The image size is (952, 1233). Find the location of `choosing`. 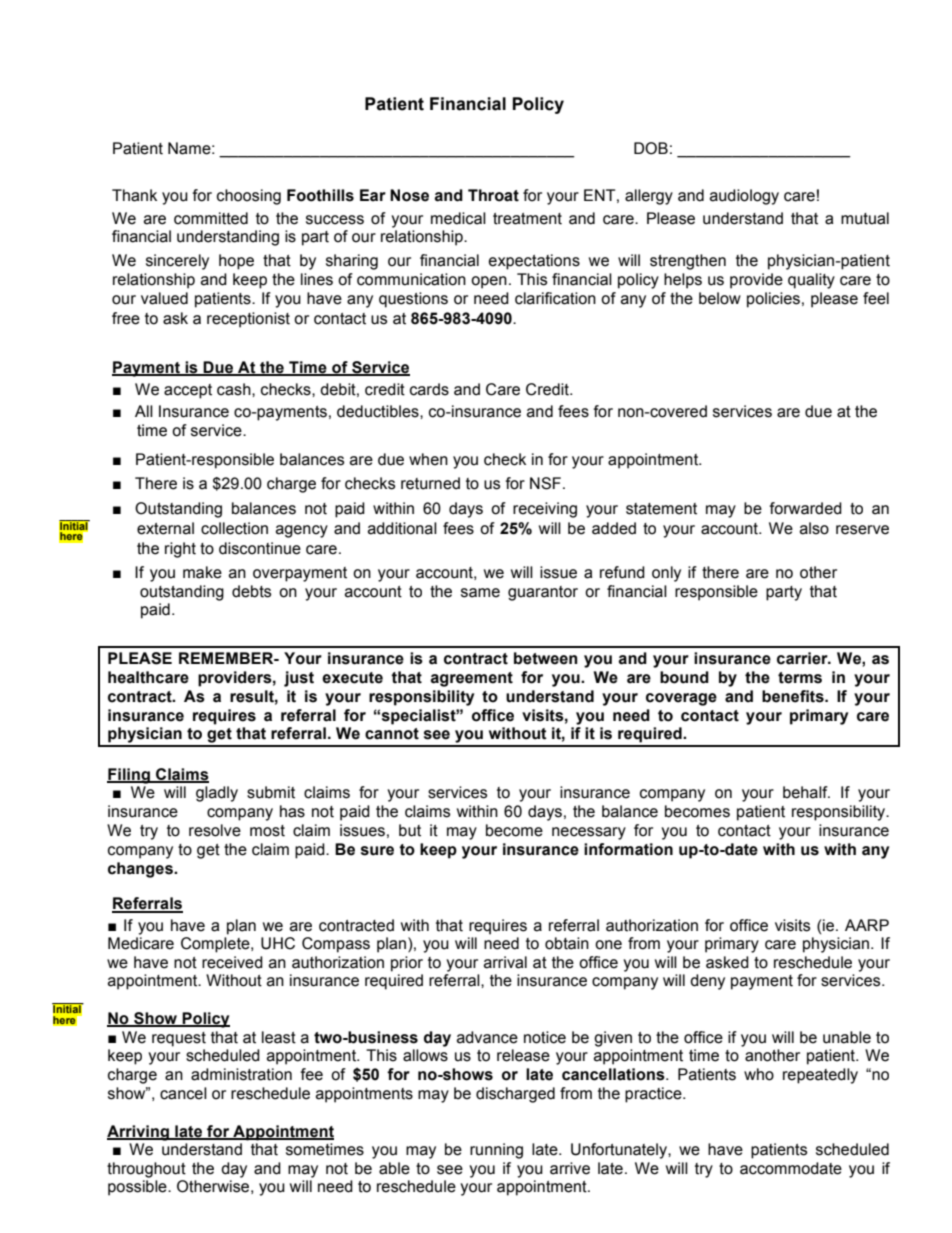

choosing is located at coordinates (249, 197).
